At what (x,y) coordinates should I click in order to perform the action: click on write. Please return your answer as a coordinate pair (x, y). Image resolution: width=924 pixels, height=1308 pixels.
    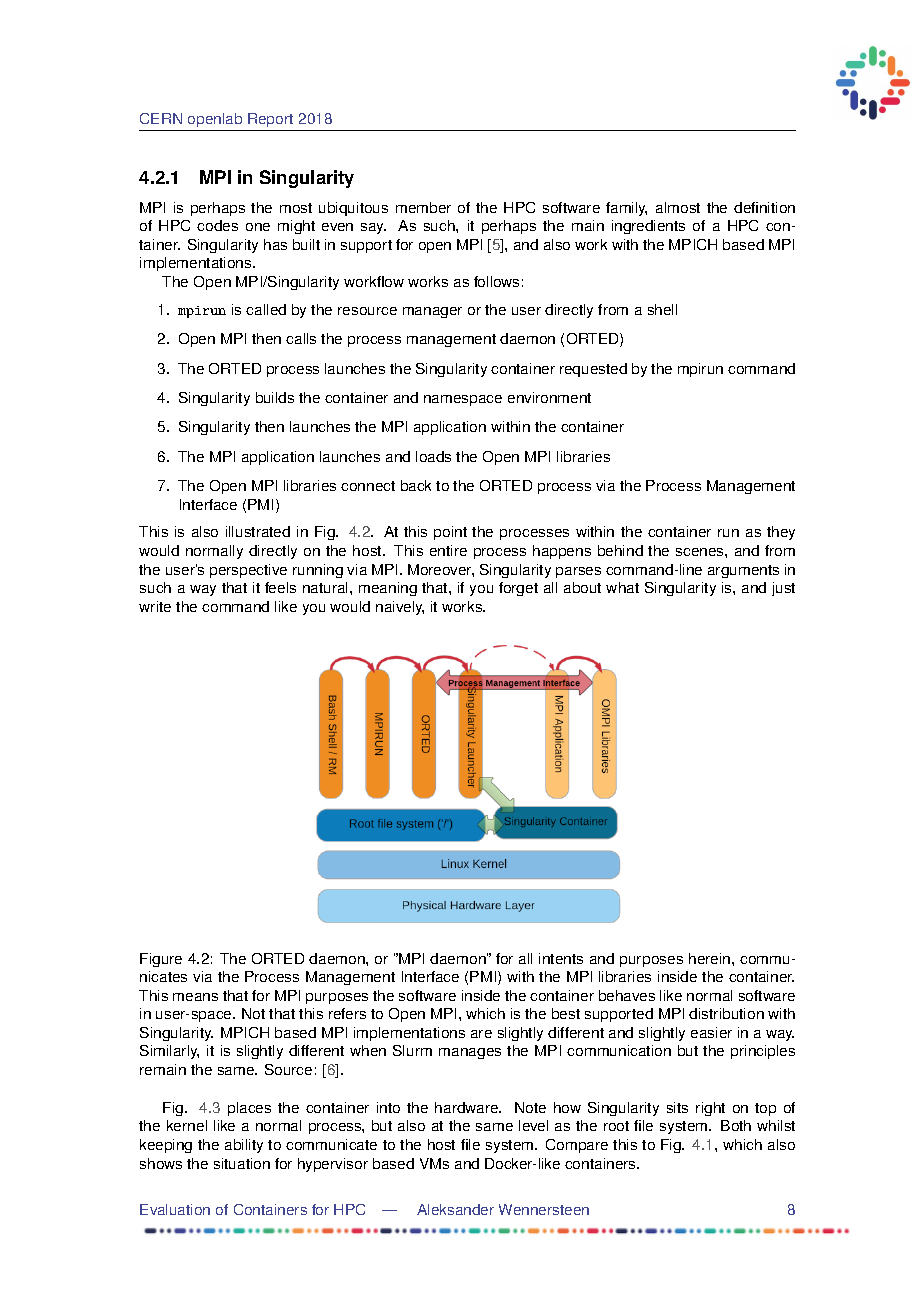
    Looking at the image, I should click on (155, 606).
